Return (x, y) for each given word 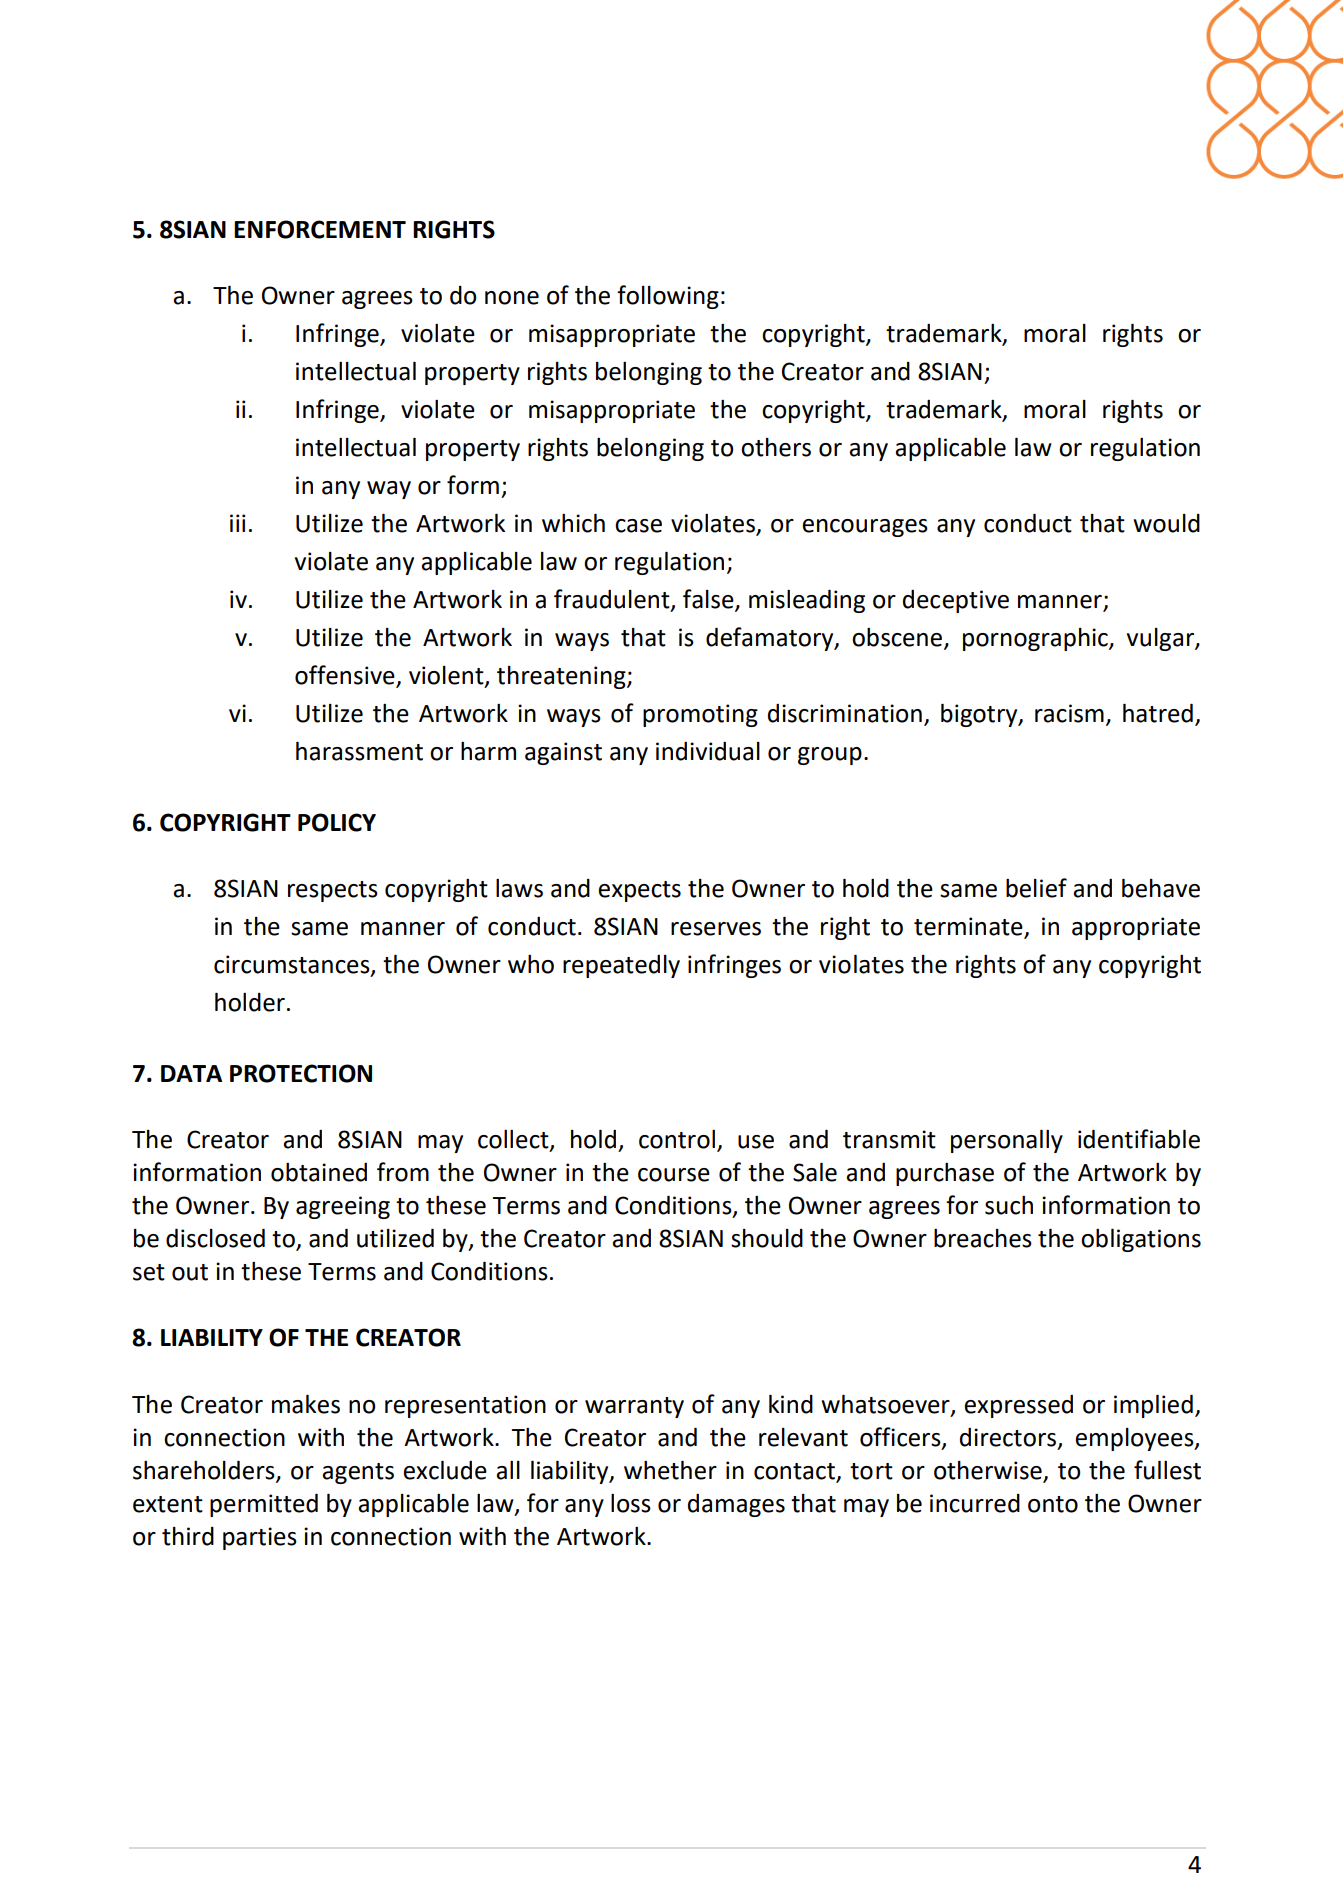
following (668, 297)
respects (333, 891)
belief (1036, 888)
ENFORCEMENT (320, 229)
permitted (264, 1505)
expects (639, 891)
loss (631, 1503)
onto (1053, 1504)
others (776, 447)
